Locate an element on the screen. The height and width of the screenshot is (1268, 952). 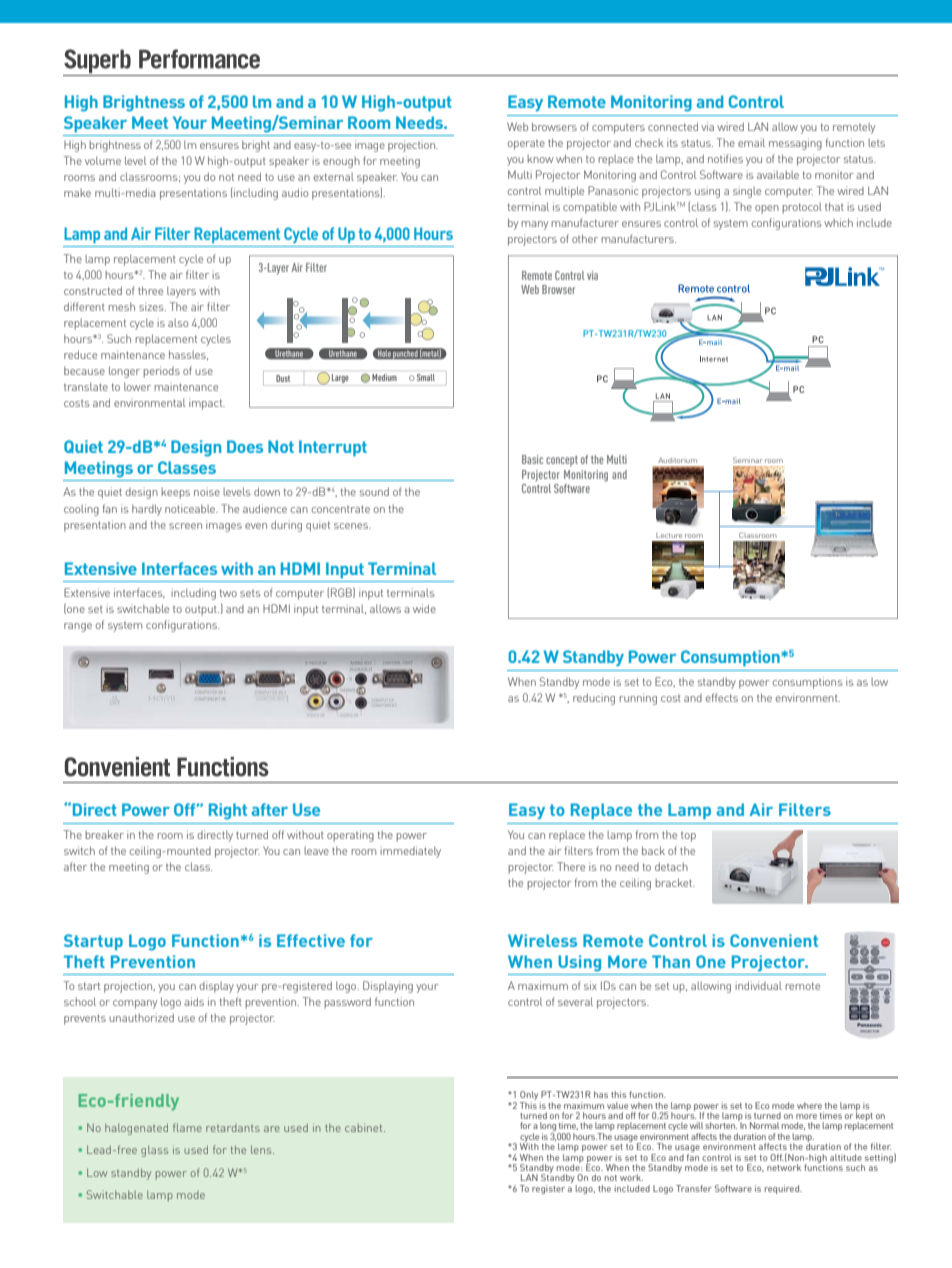
operate is located at coordinates (526, 145).
